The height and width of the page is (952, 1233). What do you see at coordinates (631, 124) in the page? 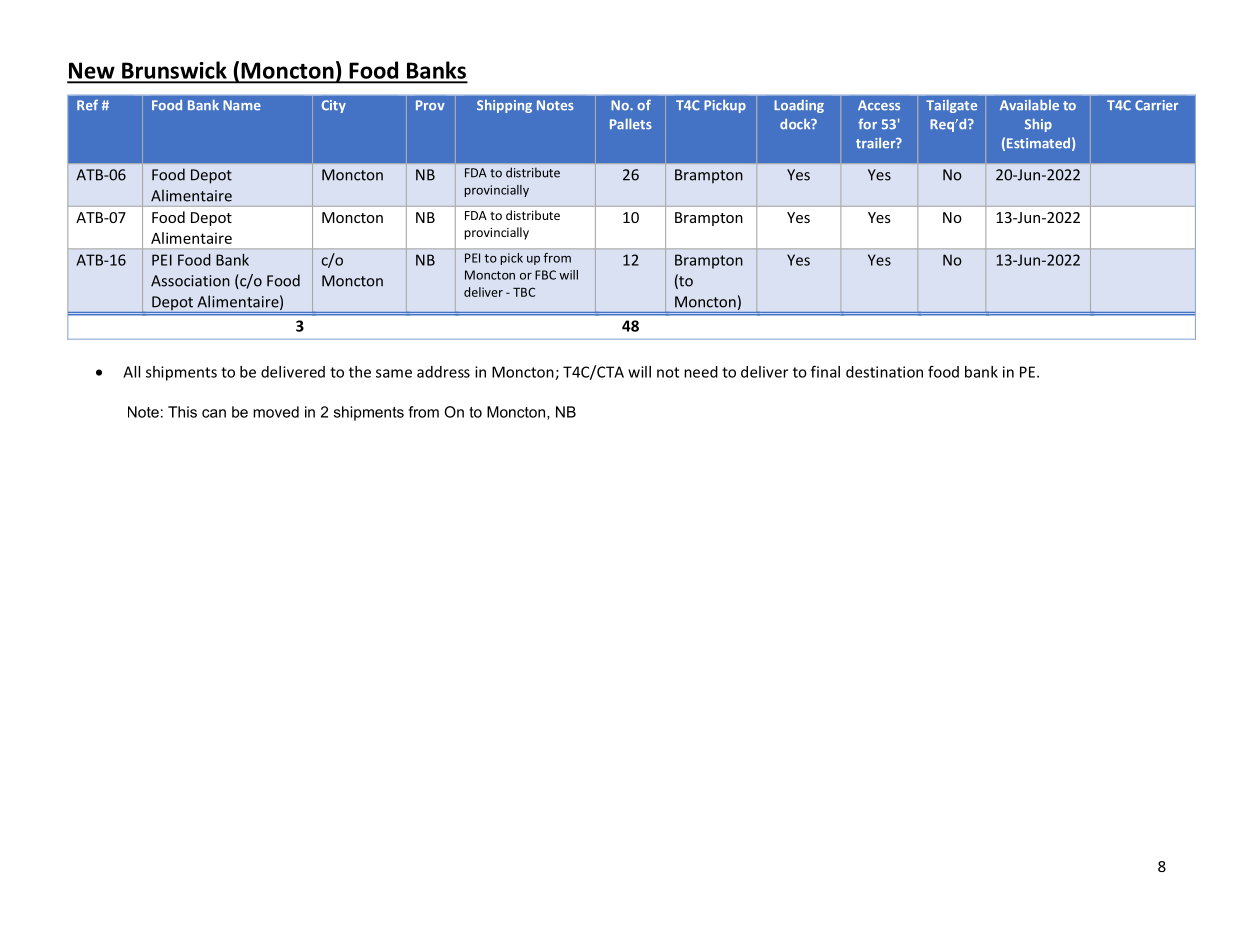
I see `Pallets` at bounding box center [631, 124].
